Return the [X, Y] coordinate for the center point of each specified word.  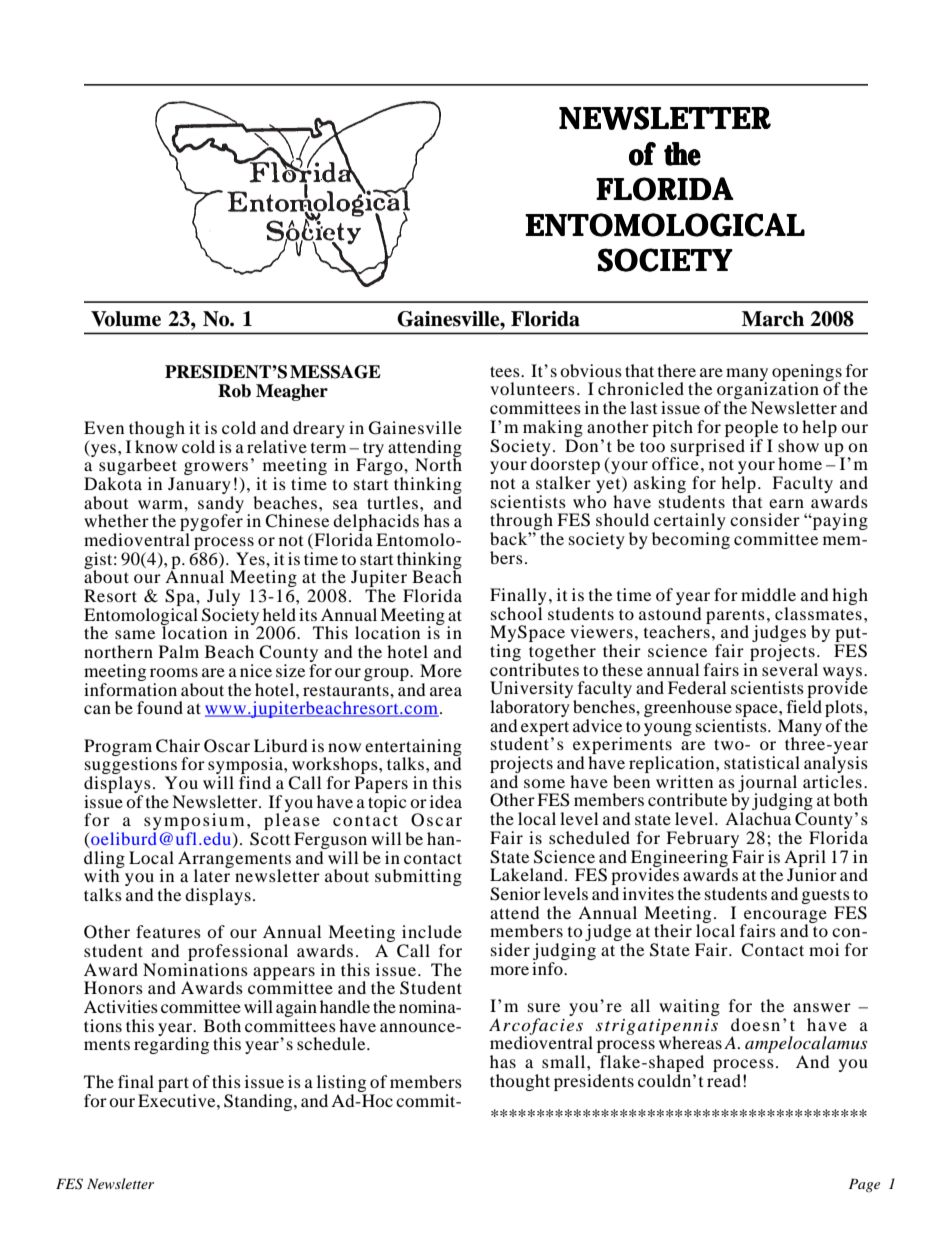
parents [735, 617]
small [565, 1061]
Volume [126, 319]
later [213, 874]
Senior [515, 894]
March [773, 319]
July [222, 599]
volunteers [532, 388]
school [516, 612]
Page [864, 1185]
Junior [812, 873]
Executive [178, 1099]
